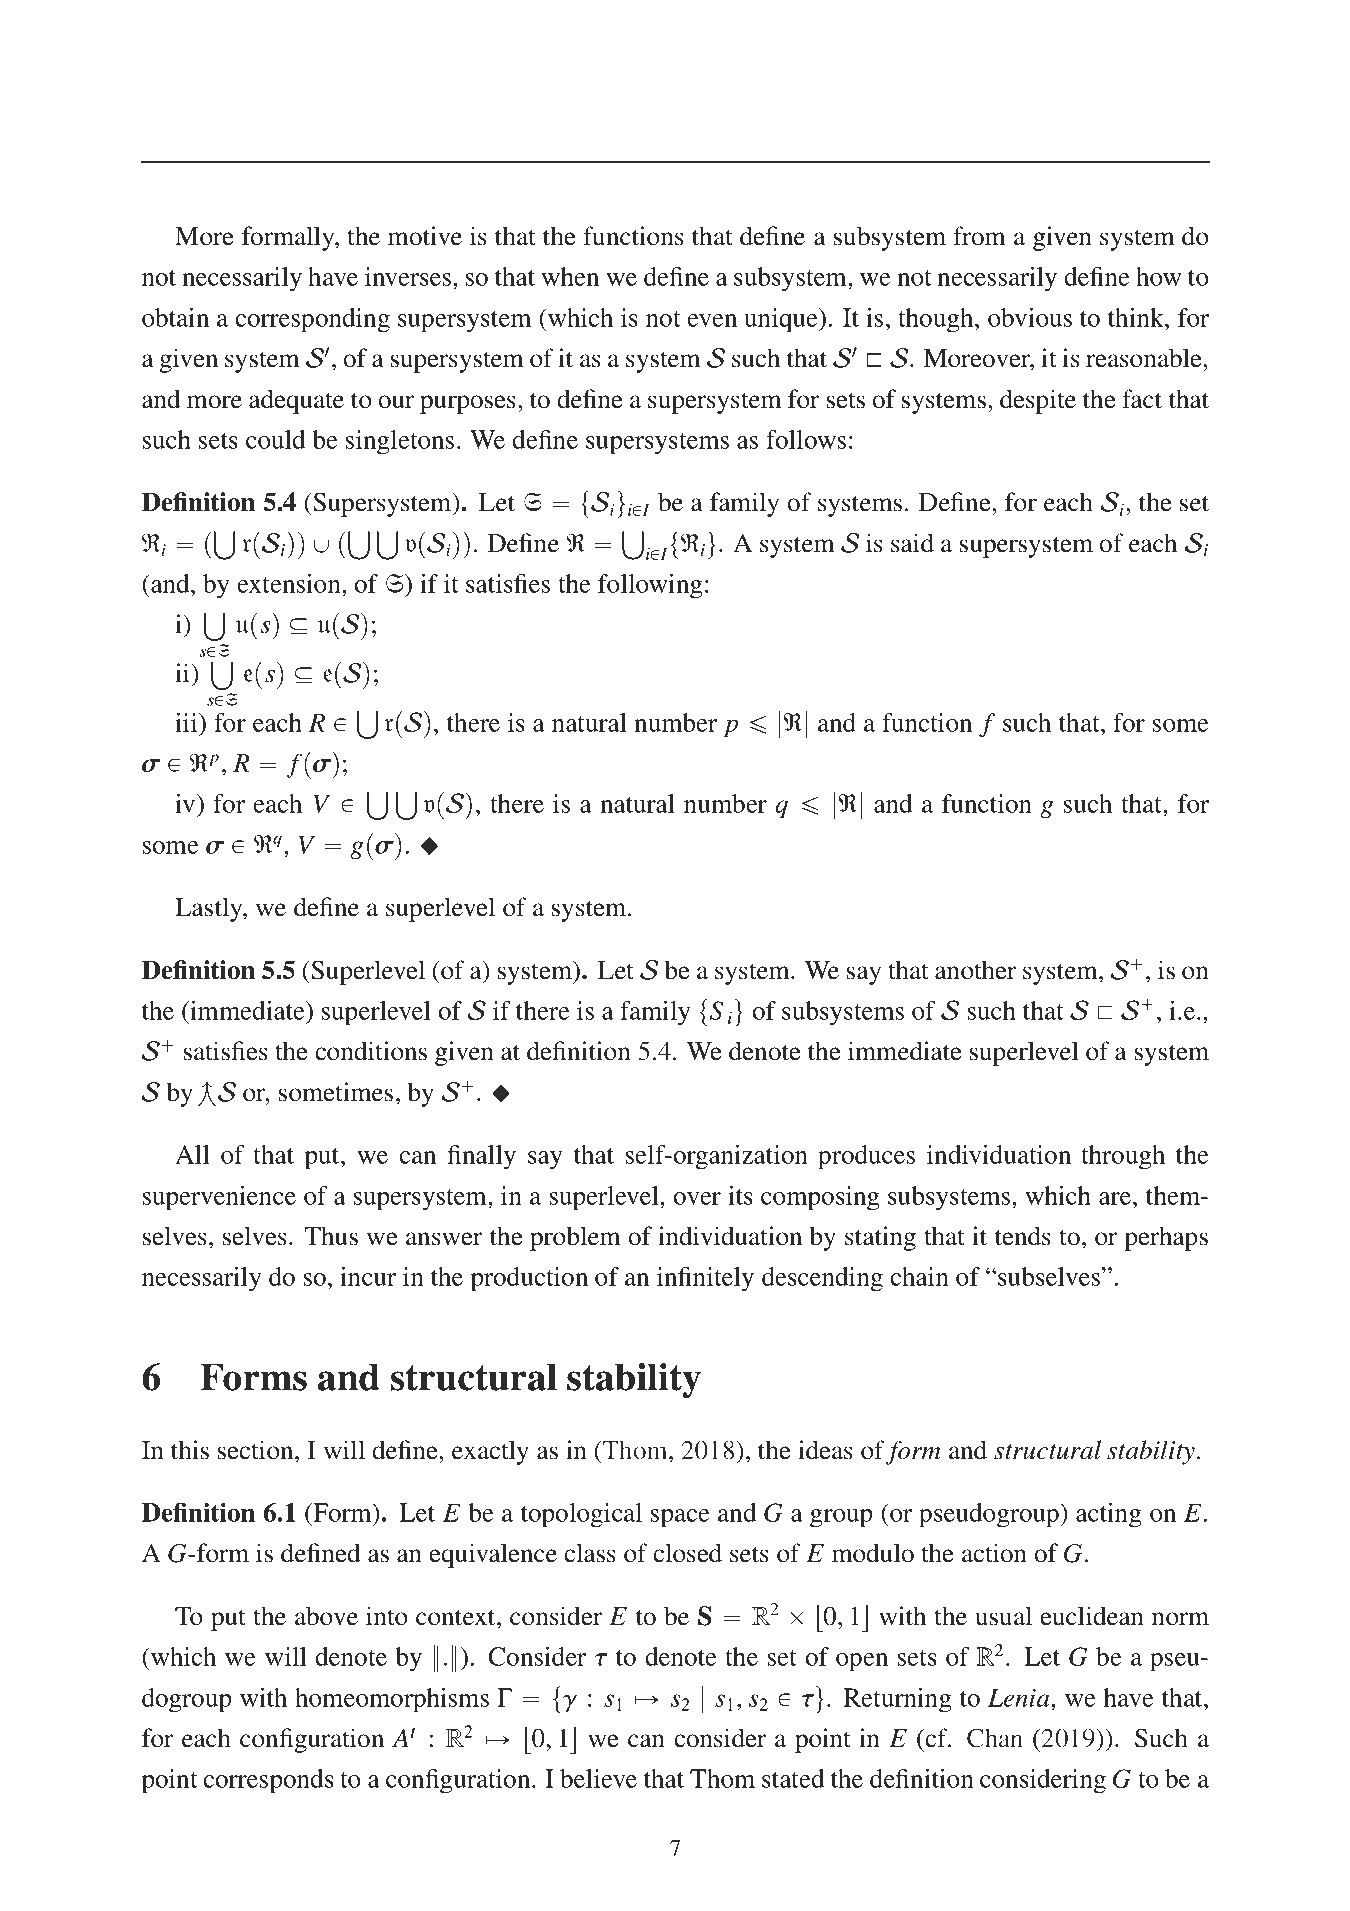 The width and height of the image is (1350, 1911). Describe the element at coordinates (257, 1450) in the image. I see `section` at that location.
